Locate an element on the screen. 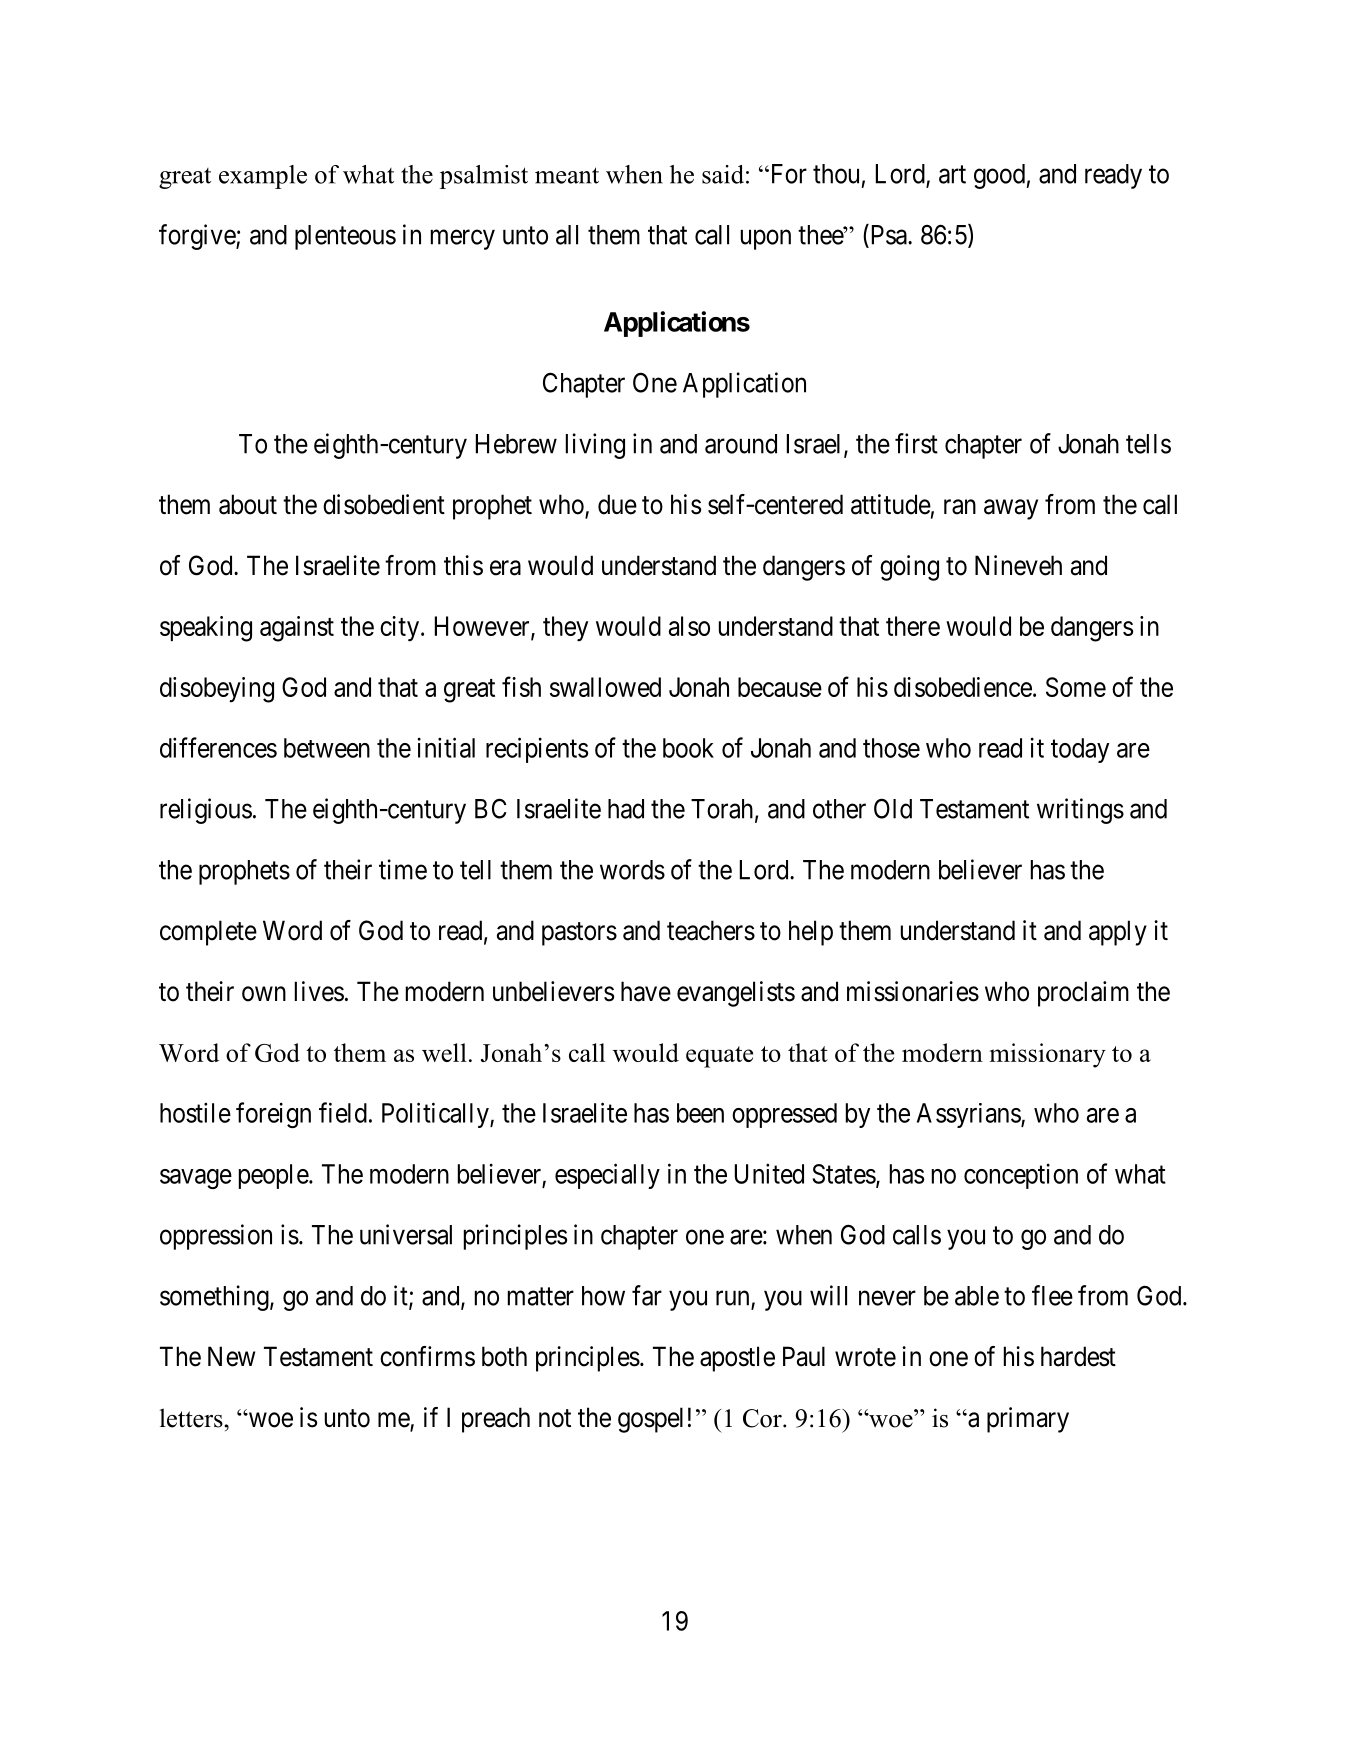 This screenshot has width=1349, height=1746. art is located at coordinates (952, 175).
